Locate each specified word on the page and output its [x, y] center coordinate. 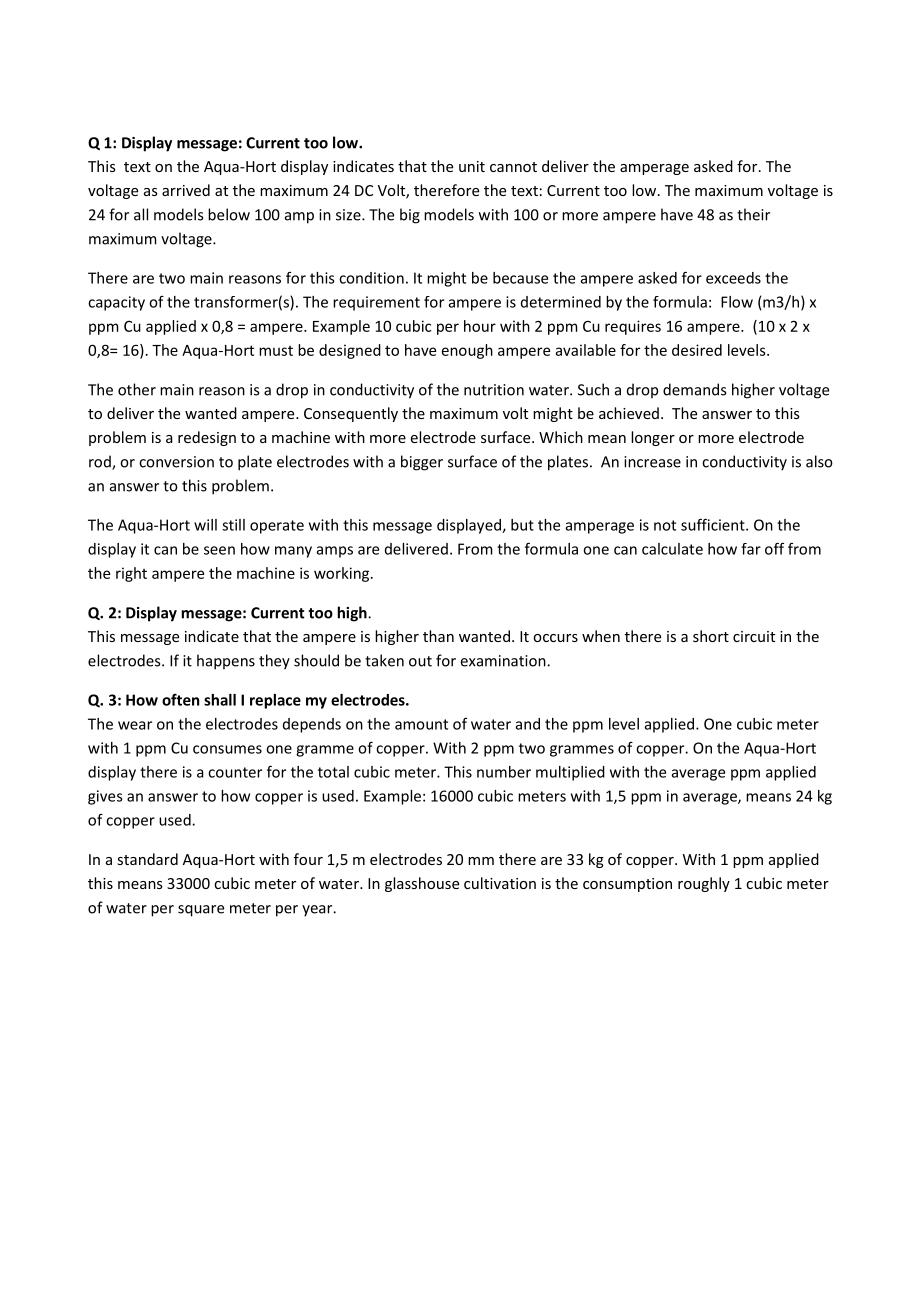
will [205, 525]
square [201, 911]
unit [472, 166]
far [751, 549]
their [753, 214]
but [522, 525]
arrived [186, 190]
